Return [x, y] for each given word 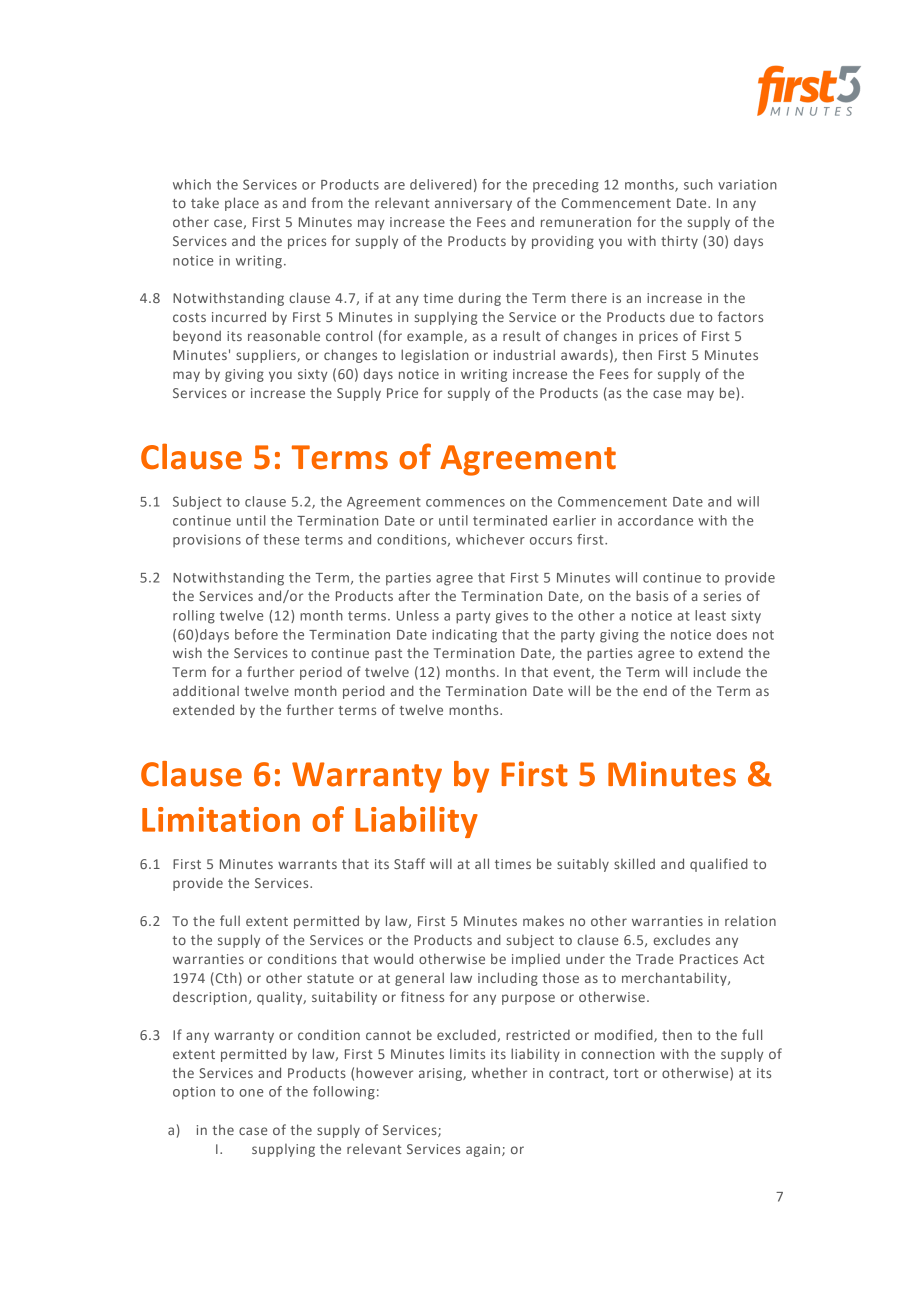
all [482, 863]
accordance [655, 520]
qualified [719, 865]
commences [465, 503]
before [256, 634]
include [717, 671]
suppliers [267, 356]
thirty [679, 242]
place [242, 204]
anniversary [473, 204]
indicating [464, 636]
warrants [307, 864]
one [251, 1093]
